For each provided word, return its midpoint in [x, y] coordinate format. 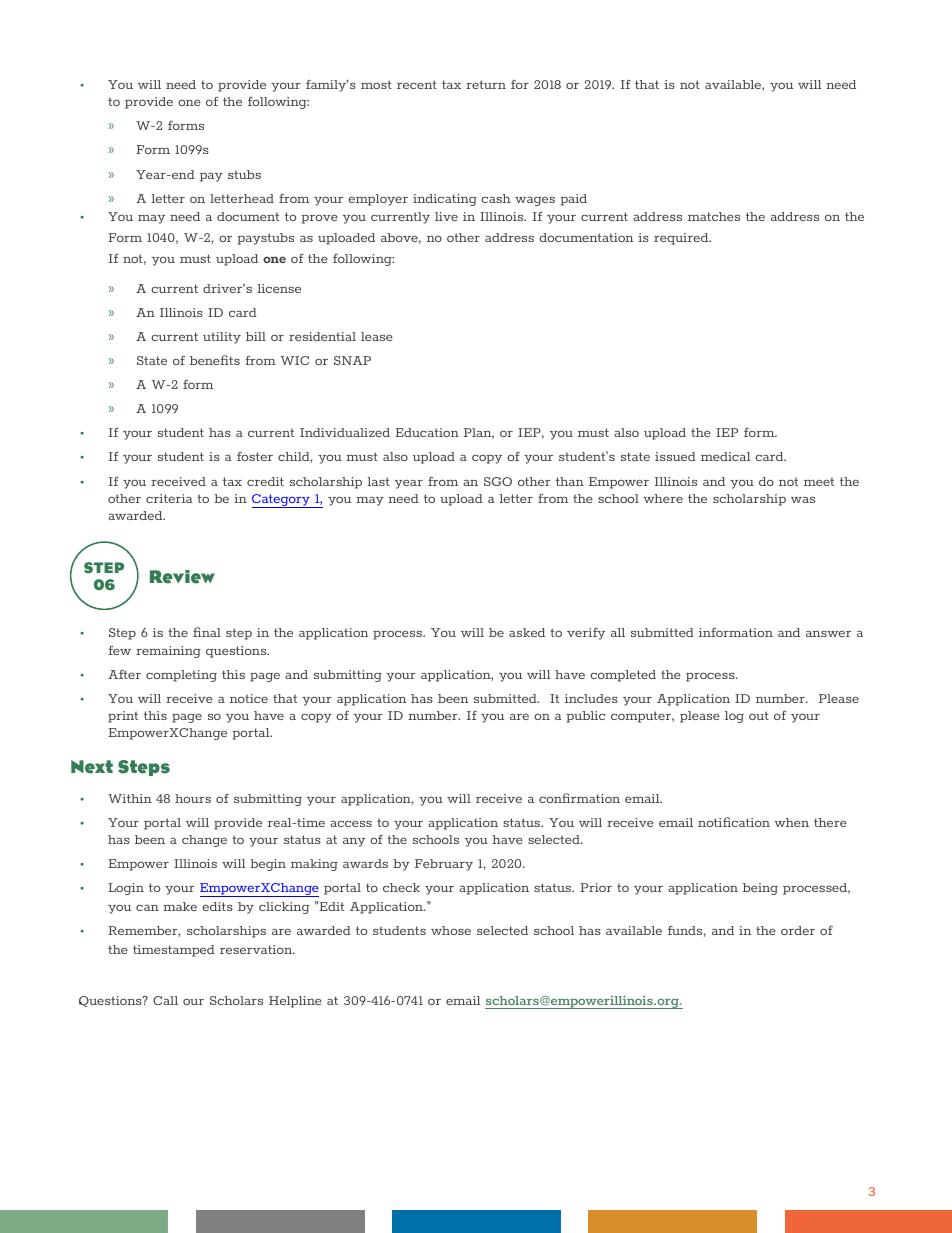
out [759, 715]
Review [182, 577]
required [682, 239]
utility [222, 338]
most [376, 84]
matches [714, 216]
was [803, 500]
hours [193, 798]
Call [165, 1000]
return [486, 84]
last [378, 481]
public [585, 717]
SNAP [352, 360]
